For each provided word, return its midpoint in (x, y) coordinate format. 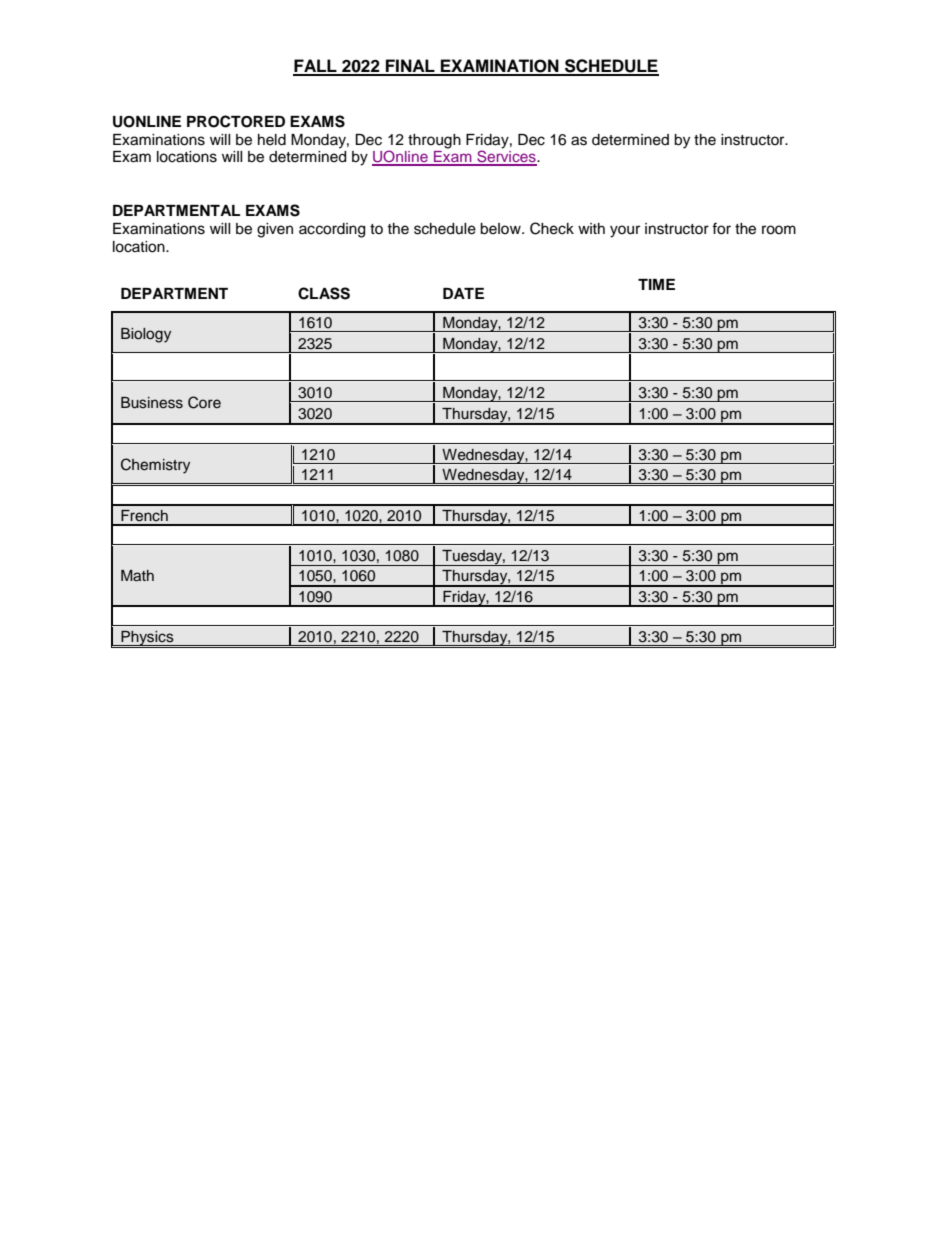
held (272, 140)
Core (204, 402)
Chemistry (155, 466)
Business (152, 403)
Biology (146, 335)
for (721, 228)
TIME (656, 284)
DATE (463, 293)
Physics (147, 639)
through (434, 141)
